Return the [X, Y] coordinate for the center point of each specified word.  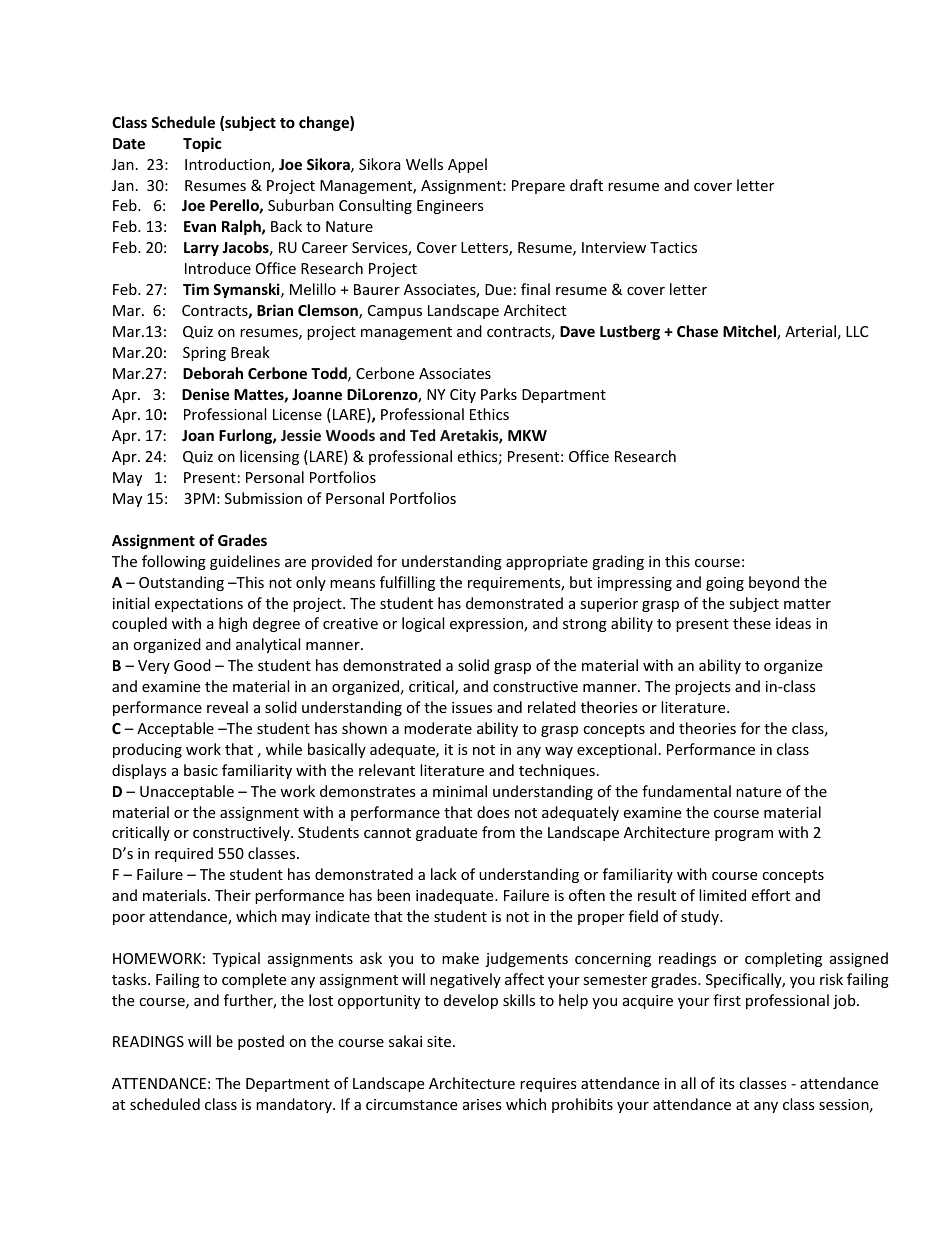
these [752, 623]
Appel [467, 165]
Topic [202, 144]
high [233, 624]
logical [423, 624]
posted [261, 1042]
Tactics [673, 247]
